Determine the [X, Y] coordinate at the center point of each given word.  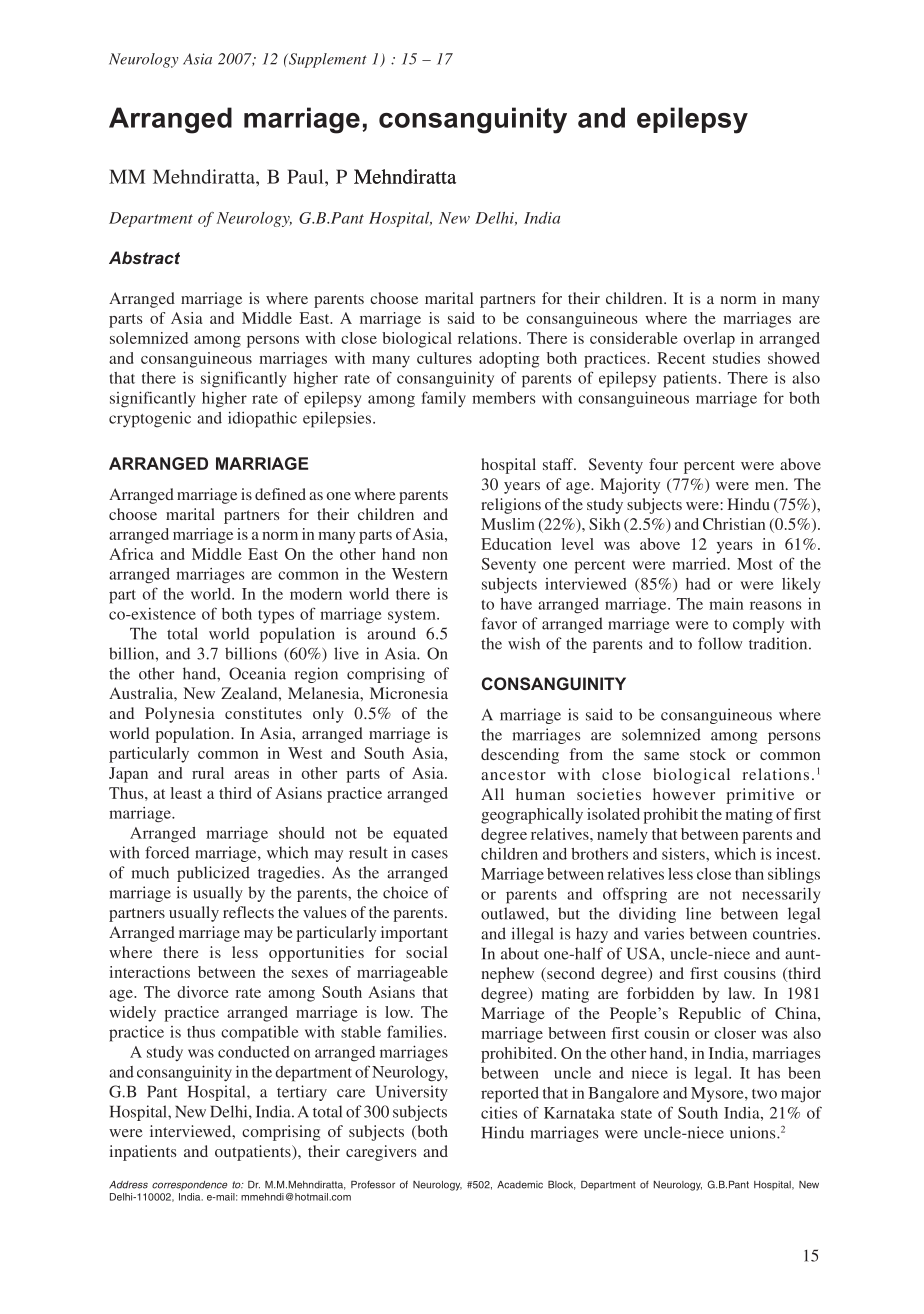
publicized [213, 874]
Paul [306, 176]
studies [736, 358]
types [276, 617]
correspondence [189, 1186]
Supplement [327, 60]
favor [499, 623]
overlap [709, 340]
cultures [444, 358]
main [726, 604]
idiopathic [262, 420]
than [749, 874]
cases [429, 854]
